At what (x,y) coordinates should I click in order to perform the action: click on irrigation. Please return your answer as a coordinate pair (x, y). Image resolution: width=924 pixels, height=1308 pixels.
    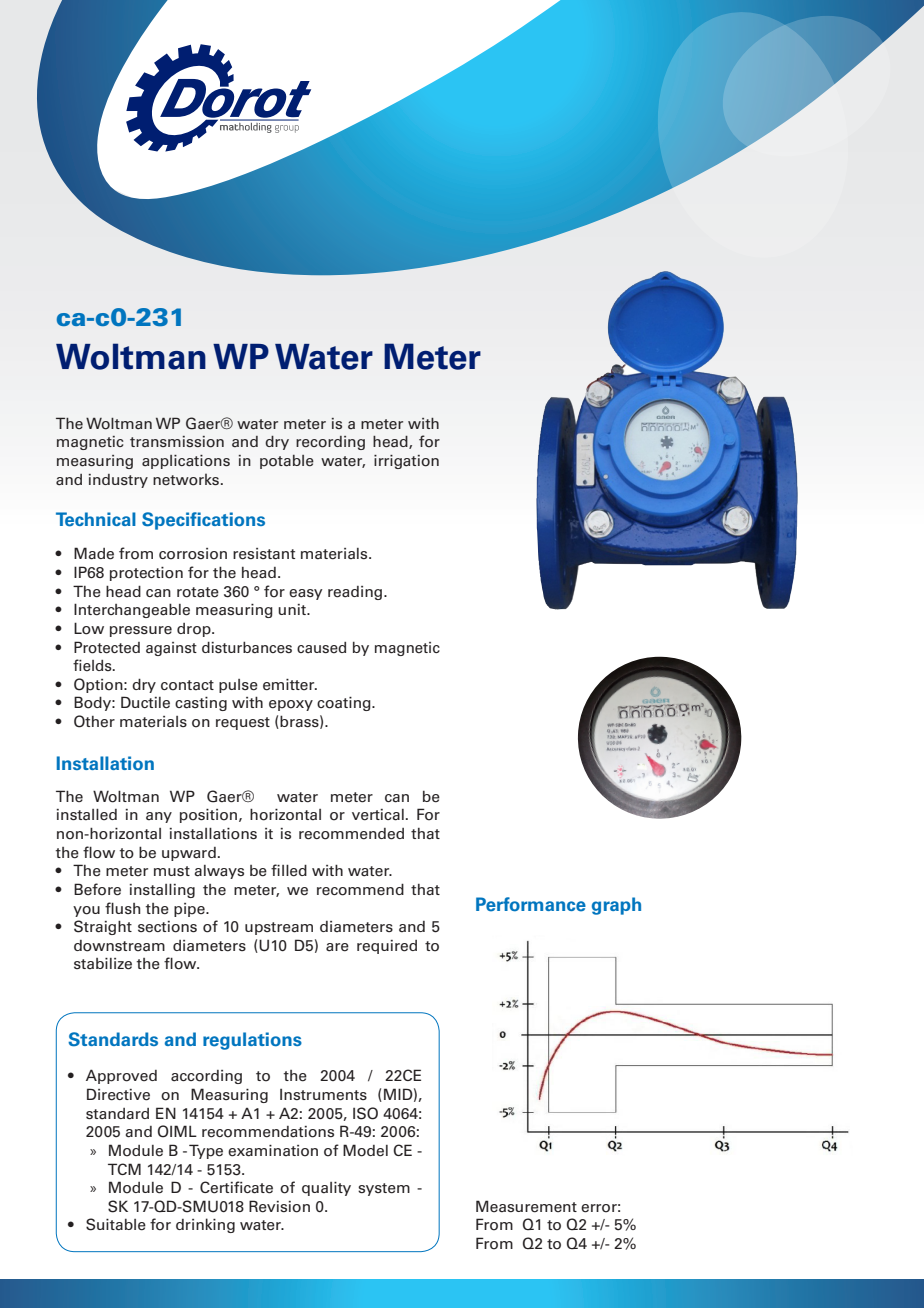
    Looking at the image, I should click on (406, 462).
